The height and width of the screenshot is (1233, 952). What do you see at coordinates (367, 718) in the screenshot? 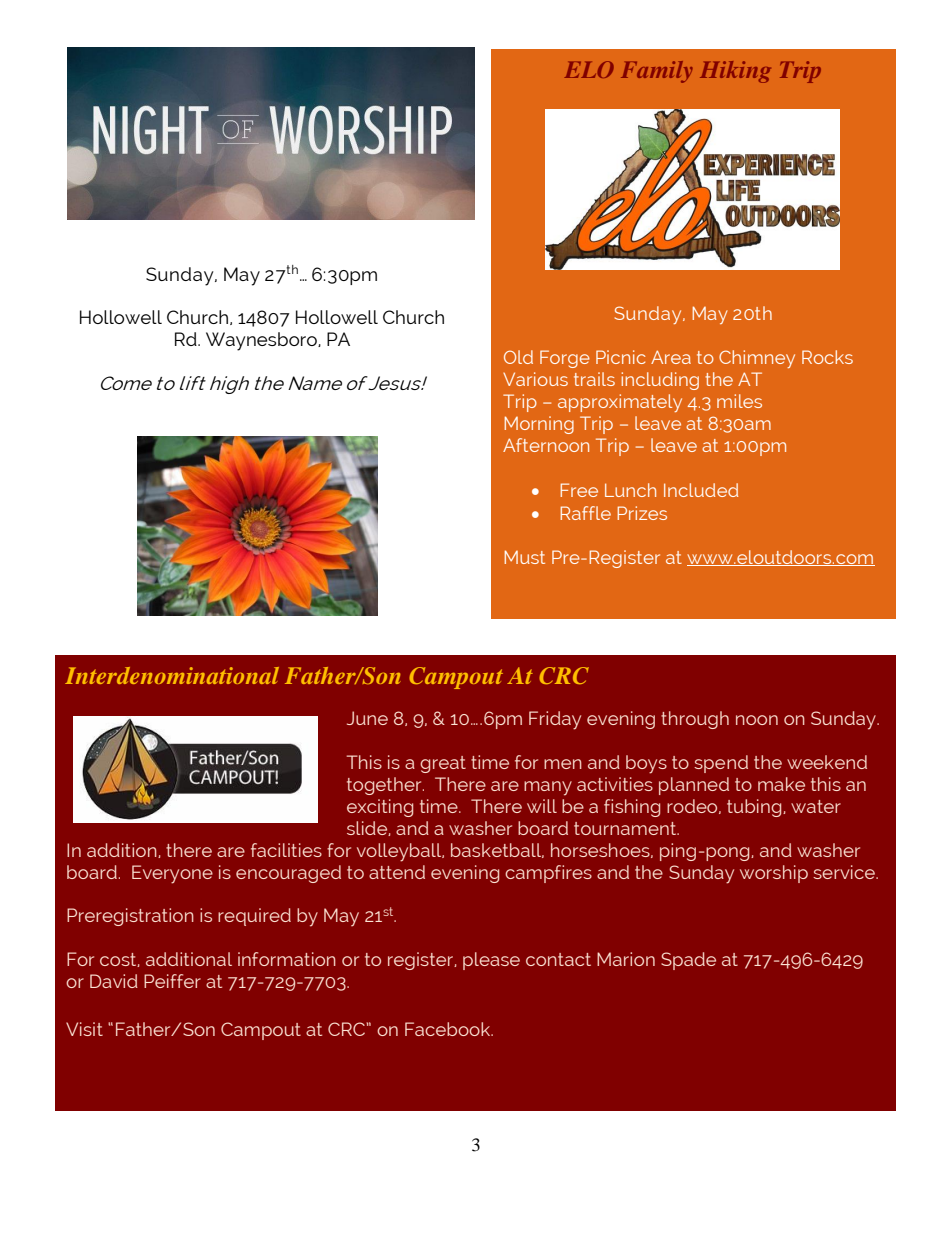
I see `June` at bounding box center [367, 718].
